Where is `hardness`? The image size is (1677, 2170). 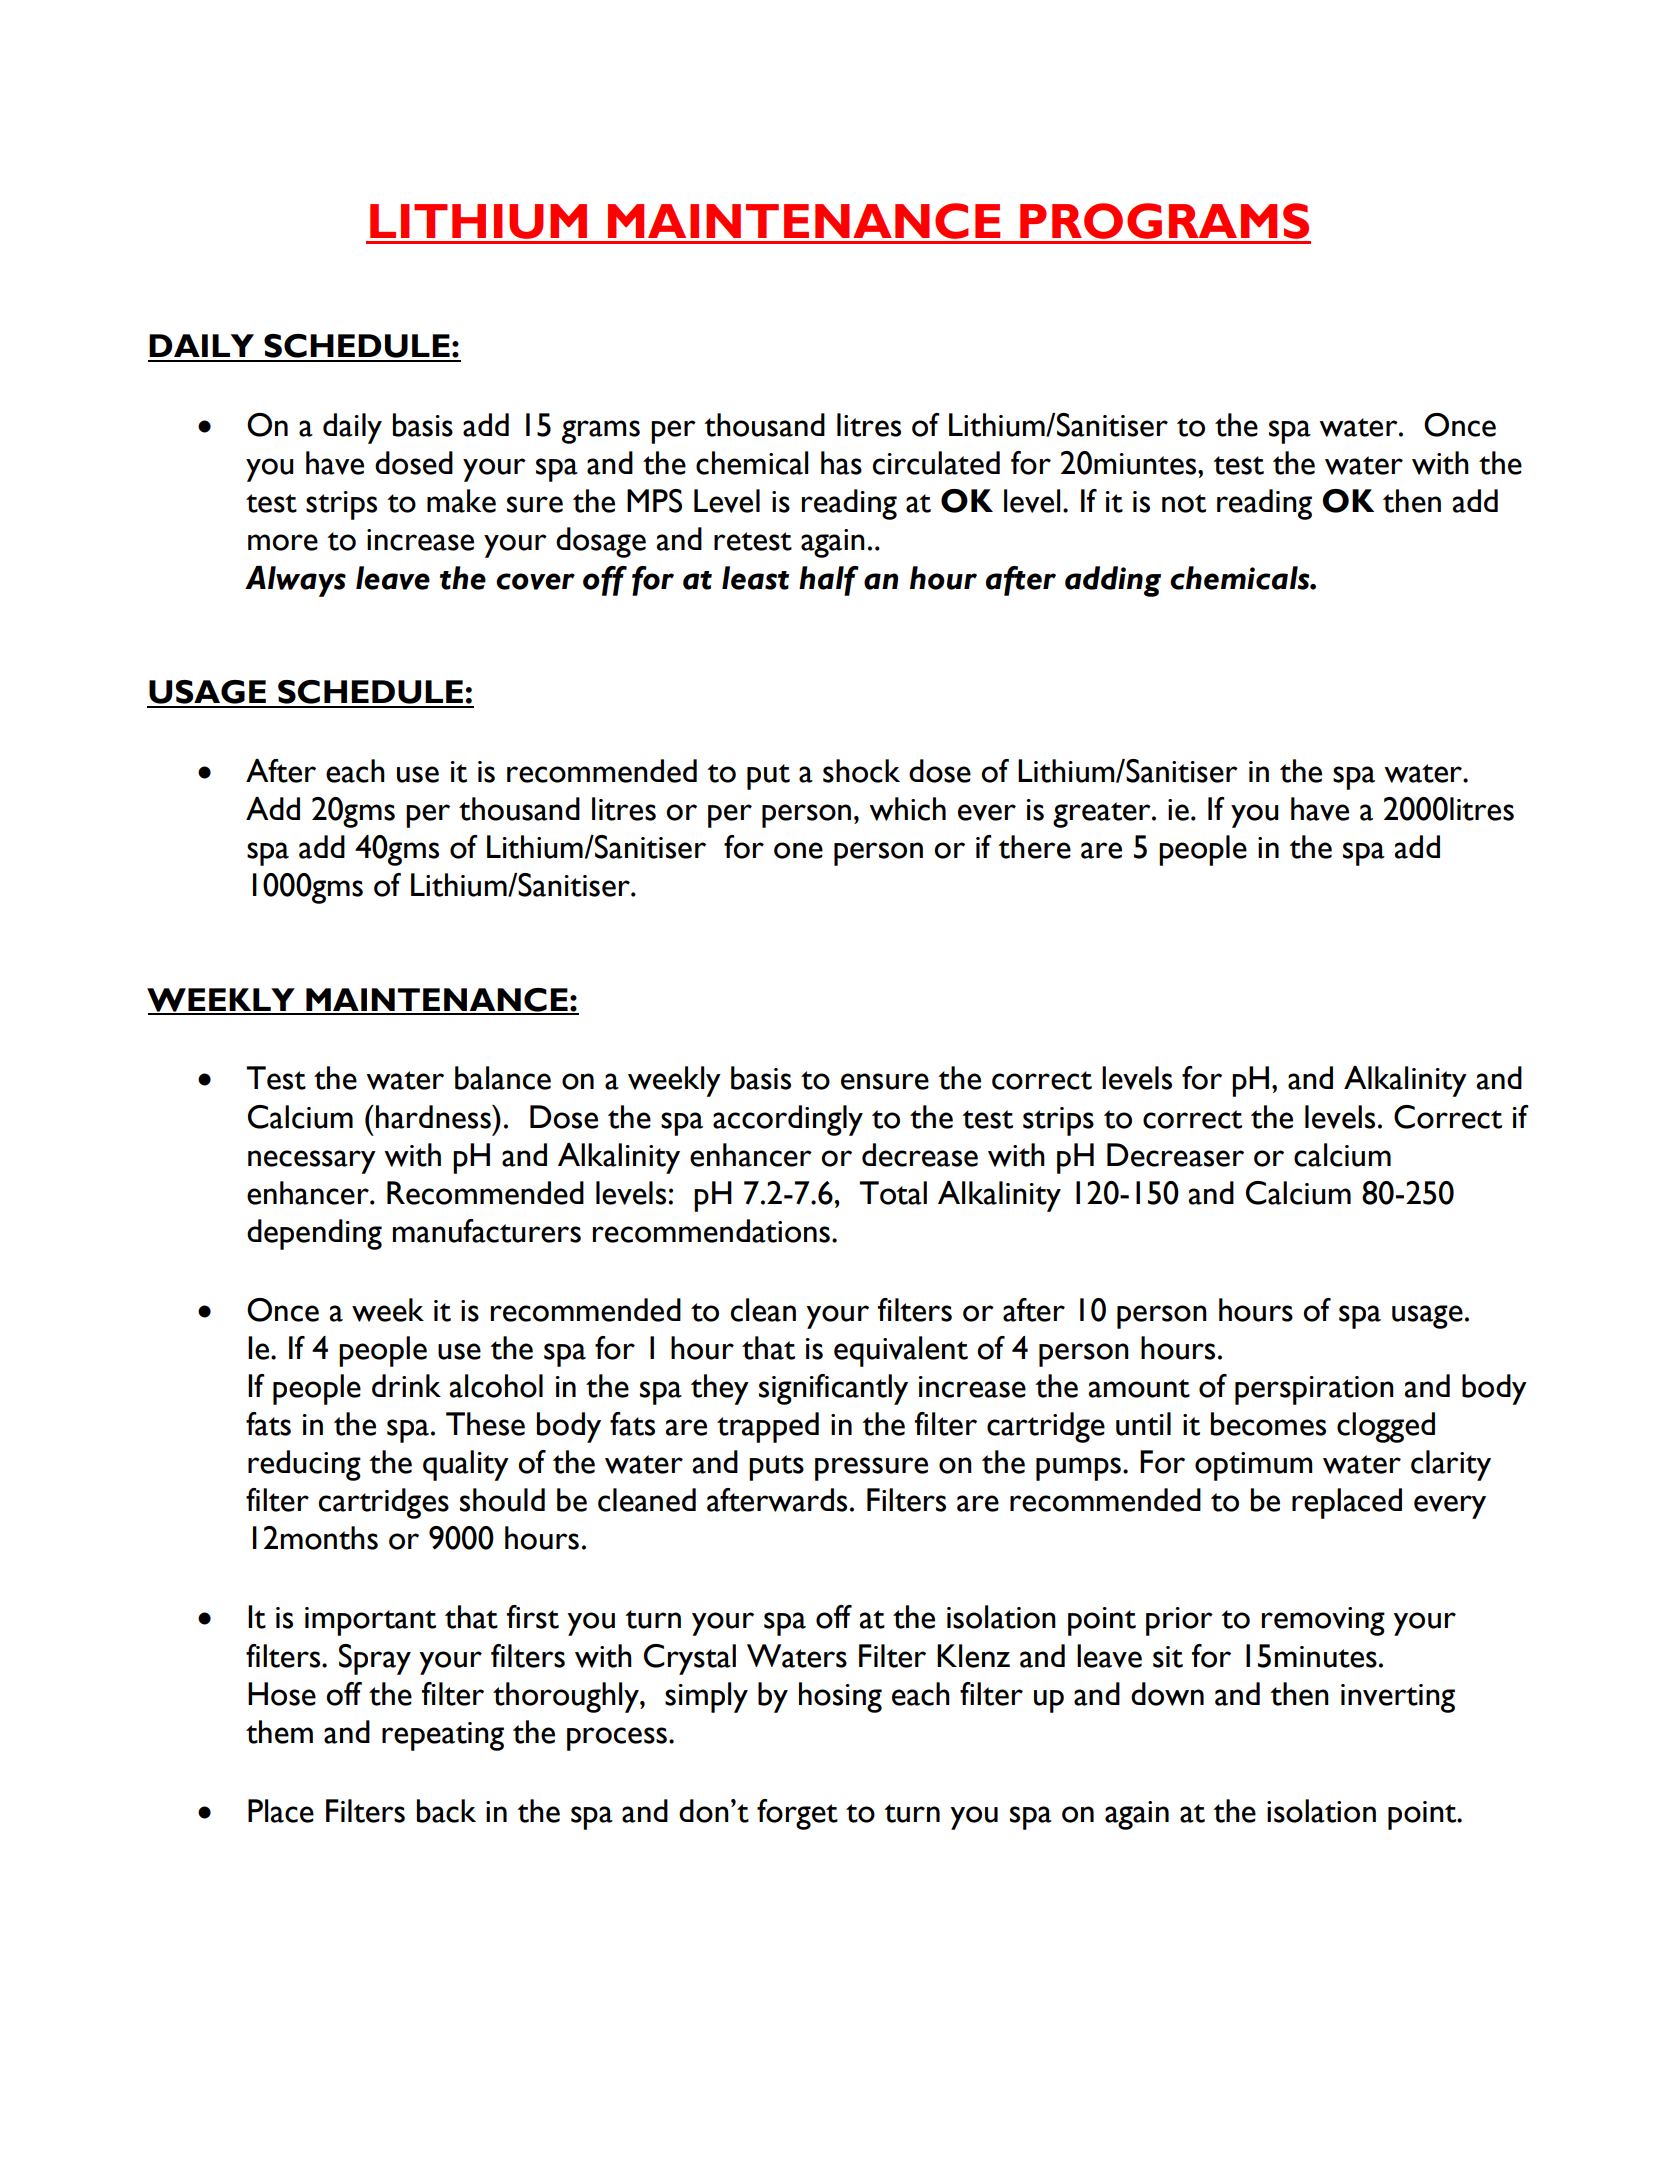 hardness is located at coordinates (434, 1117).
